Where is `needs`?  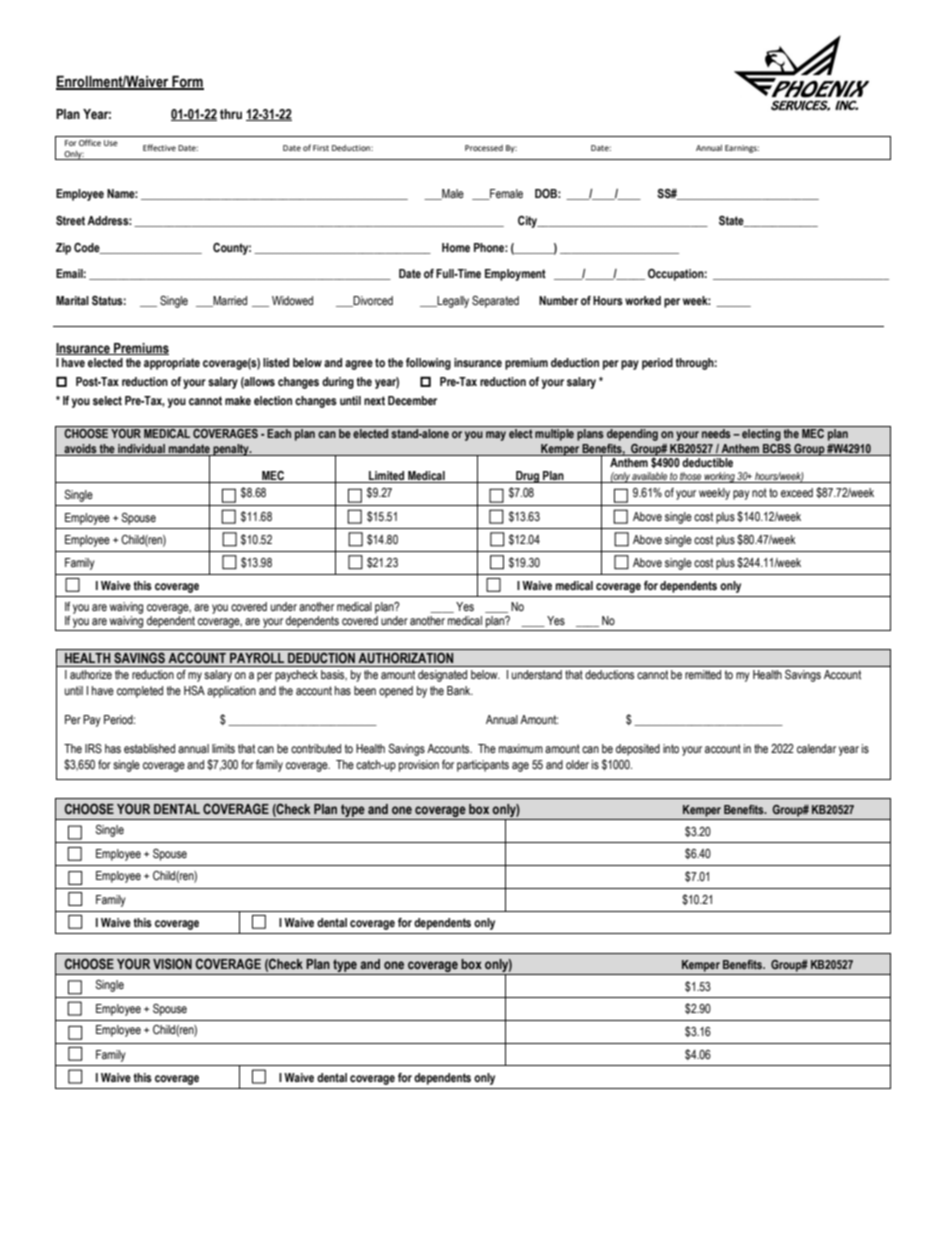 needs is located at coordinates (716, 433).
